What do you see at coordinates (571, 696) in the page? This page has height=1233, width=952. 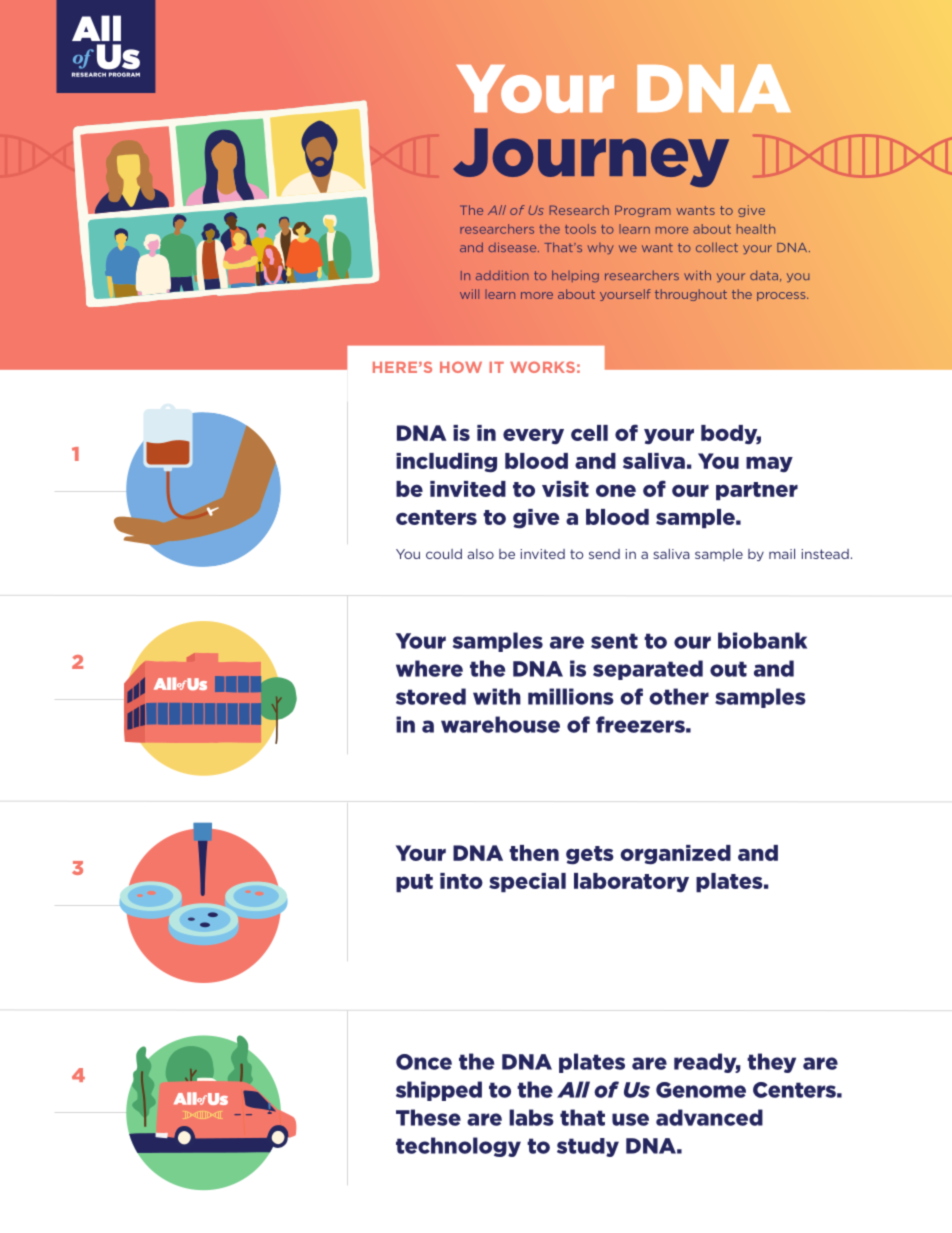 I see `millions` at bounding box center [571, 696].
